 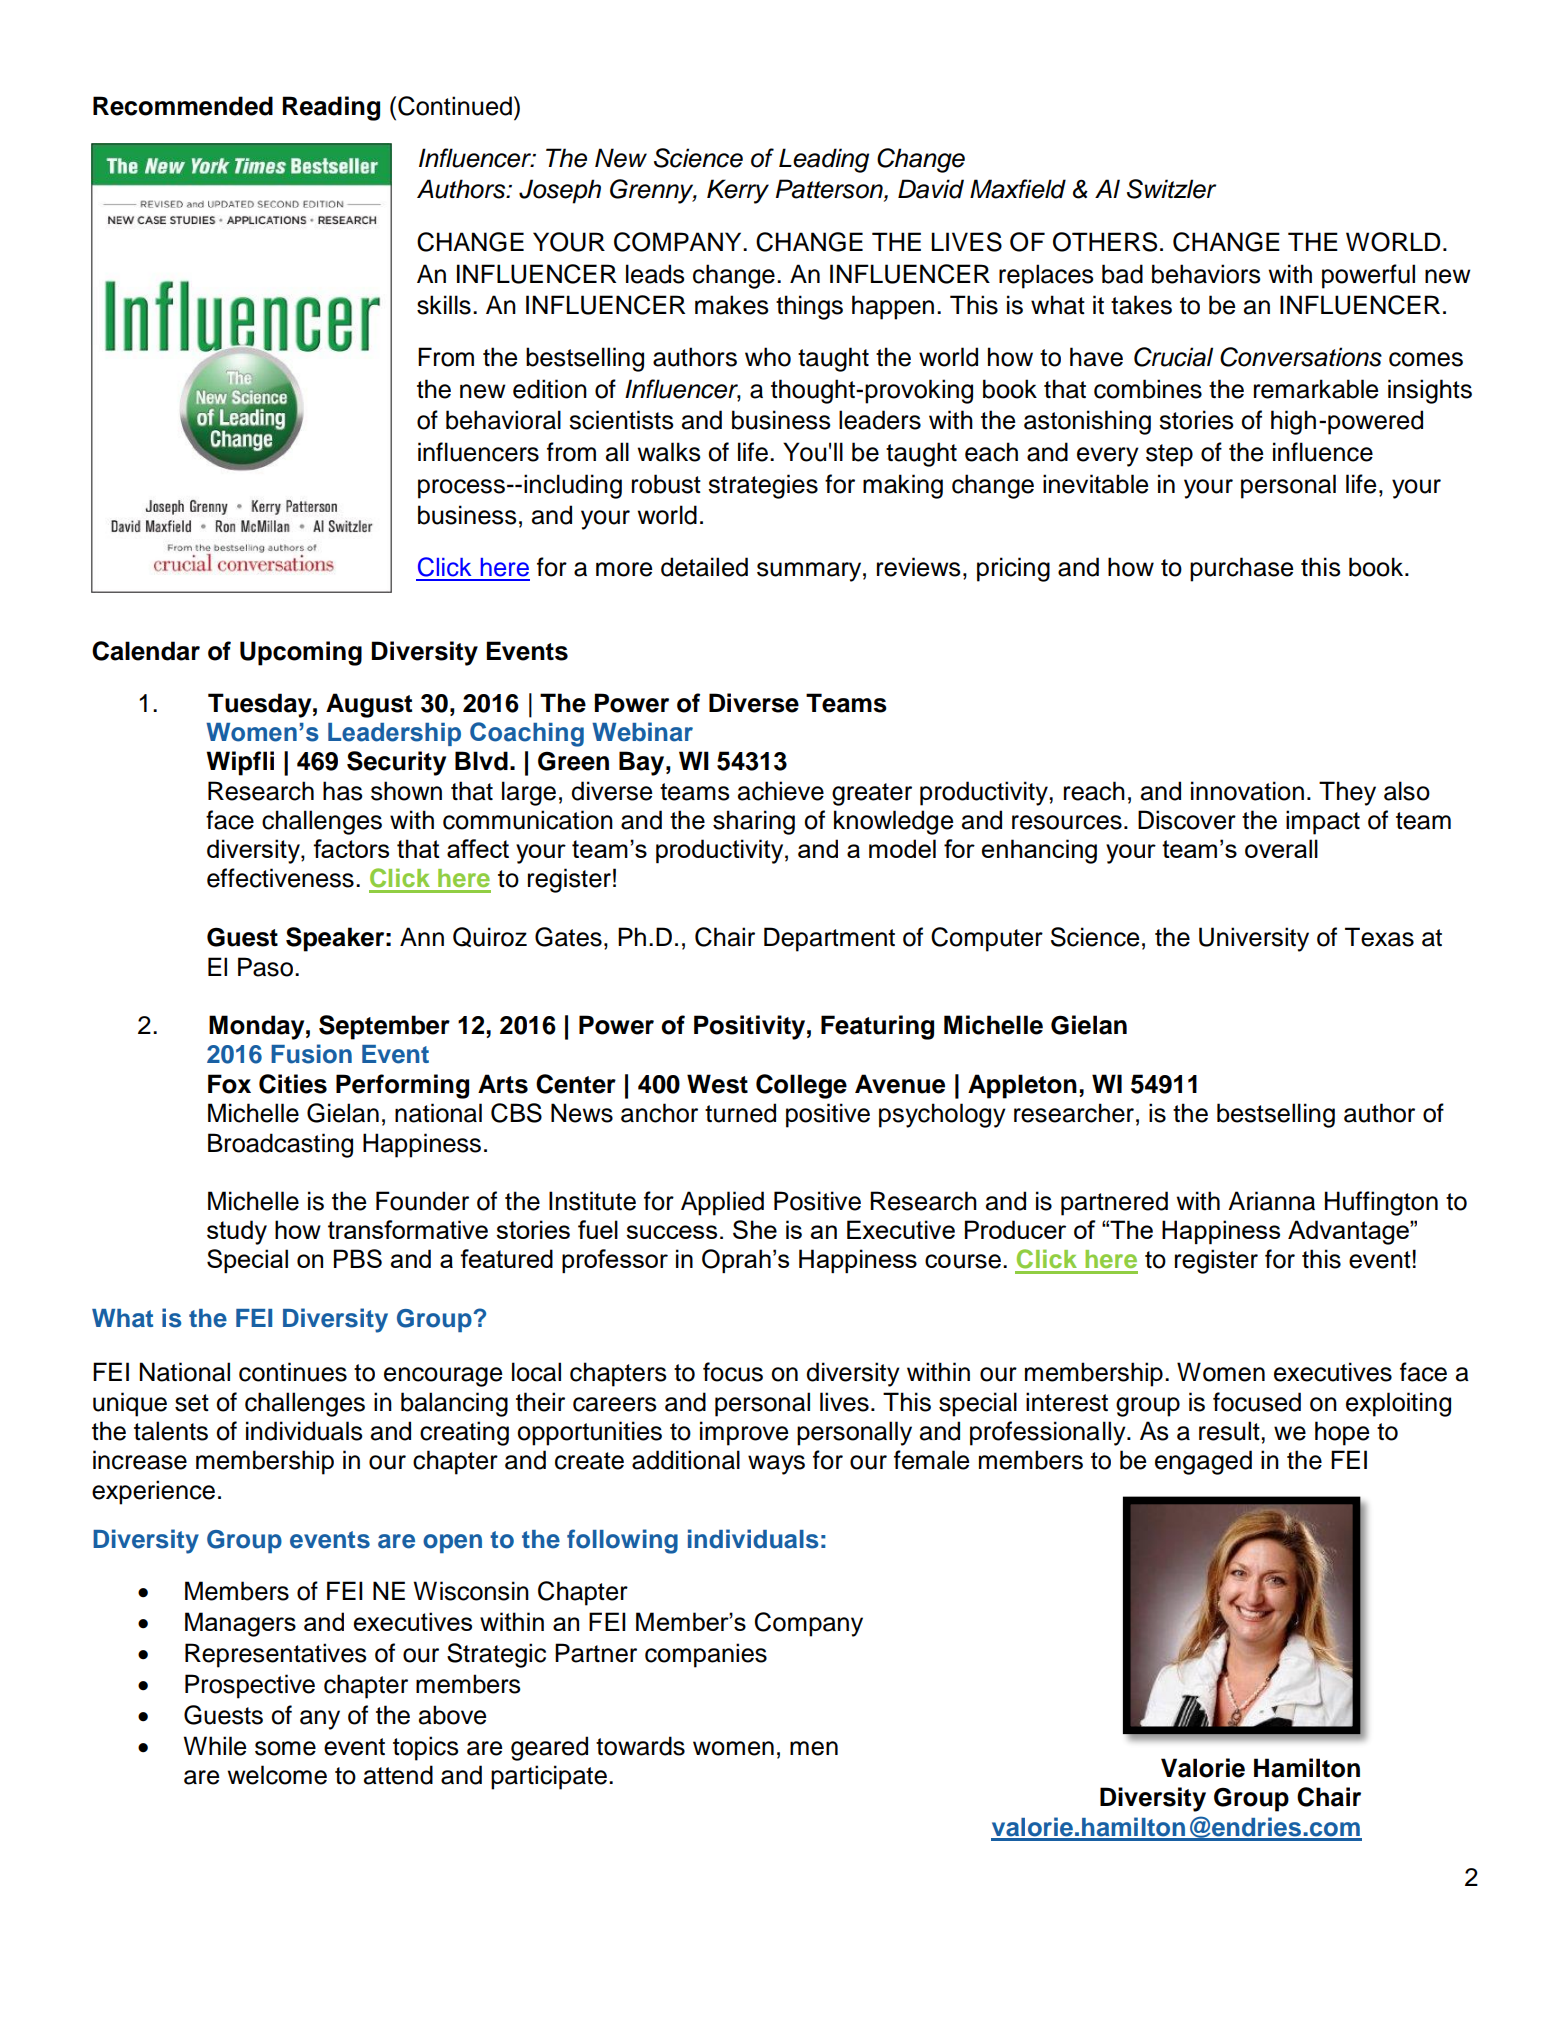 What do you see at coordinates (706, 1655) in the screenshot?
I see `companies` at bounding box center [706, 1655].
